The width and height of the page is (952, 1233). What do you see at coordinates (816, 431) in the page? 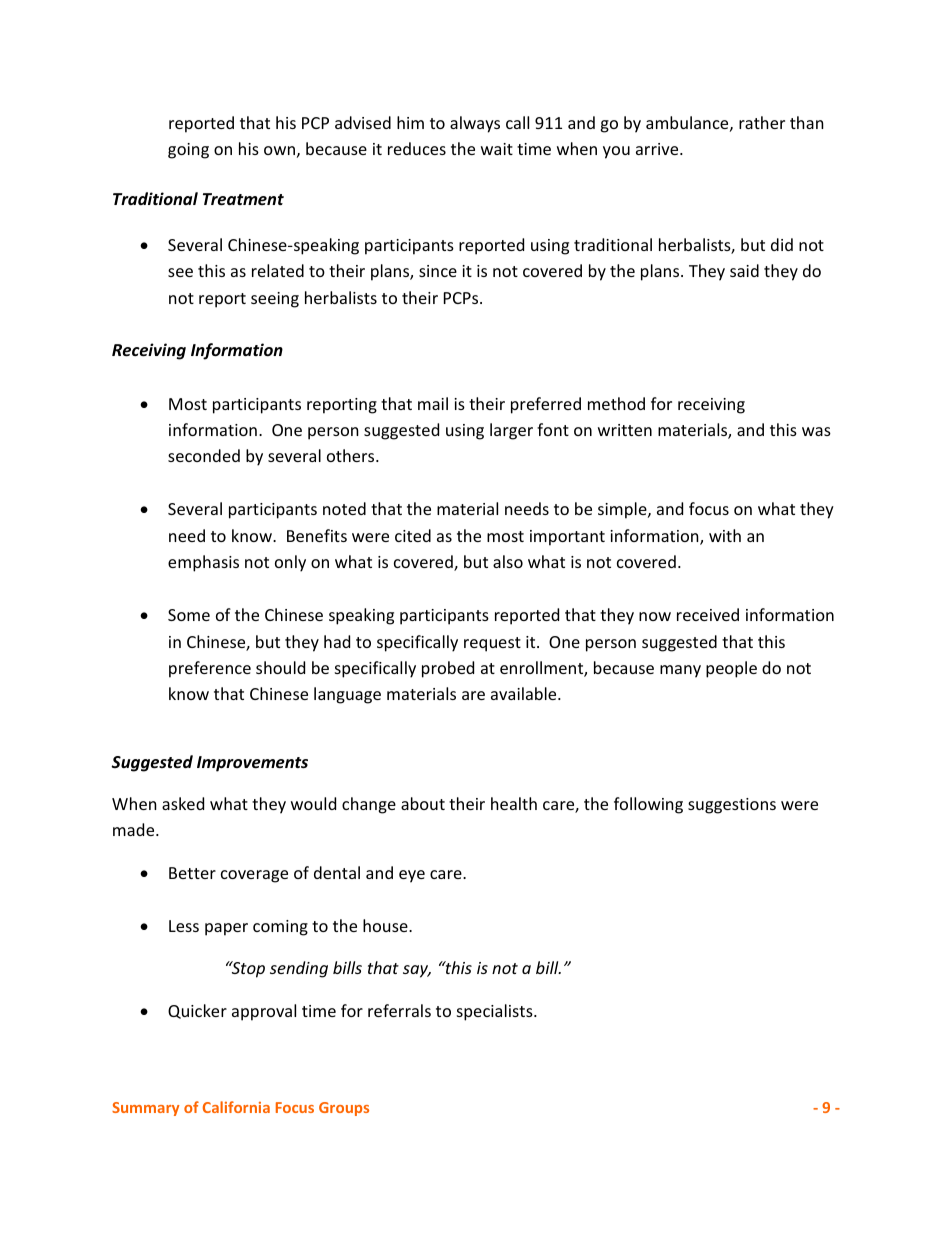
I see `was` at bounding box center [816, 431].
